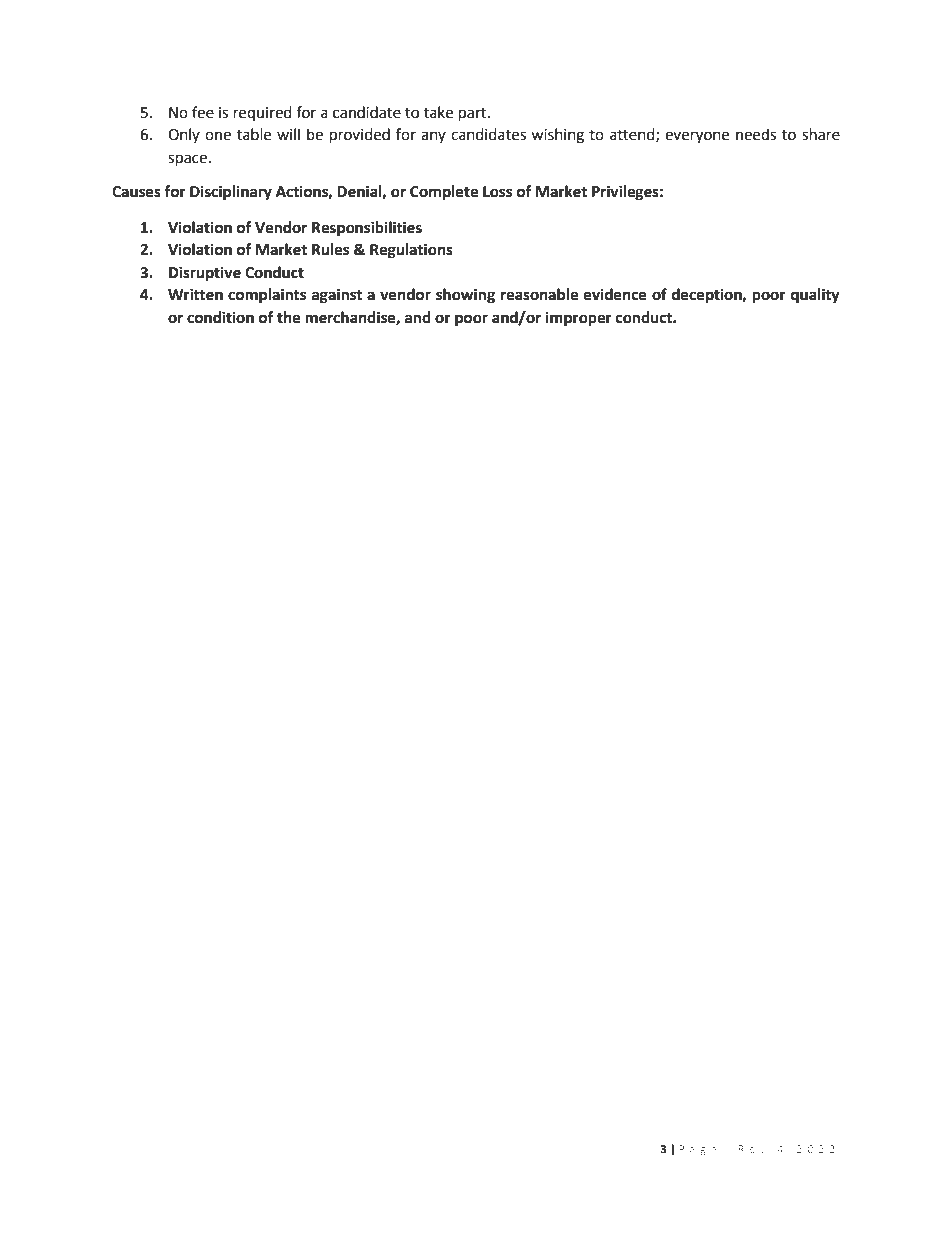  What do you see at coordinates (815, 296) in the page?
I see `quality` at bounding box center [815, 296].
